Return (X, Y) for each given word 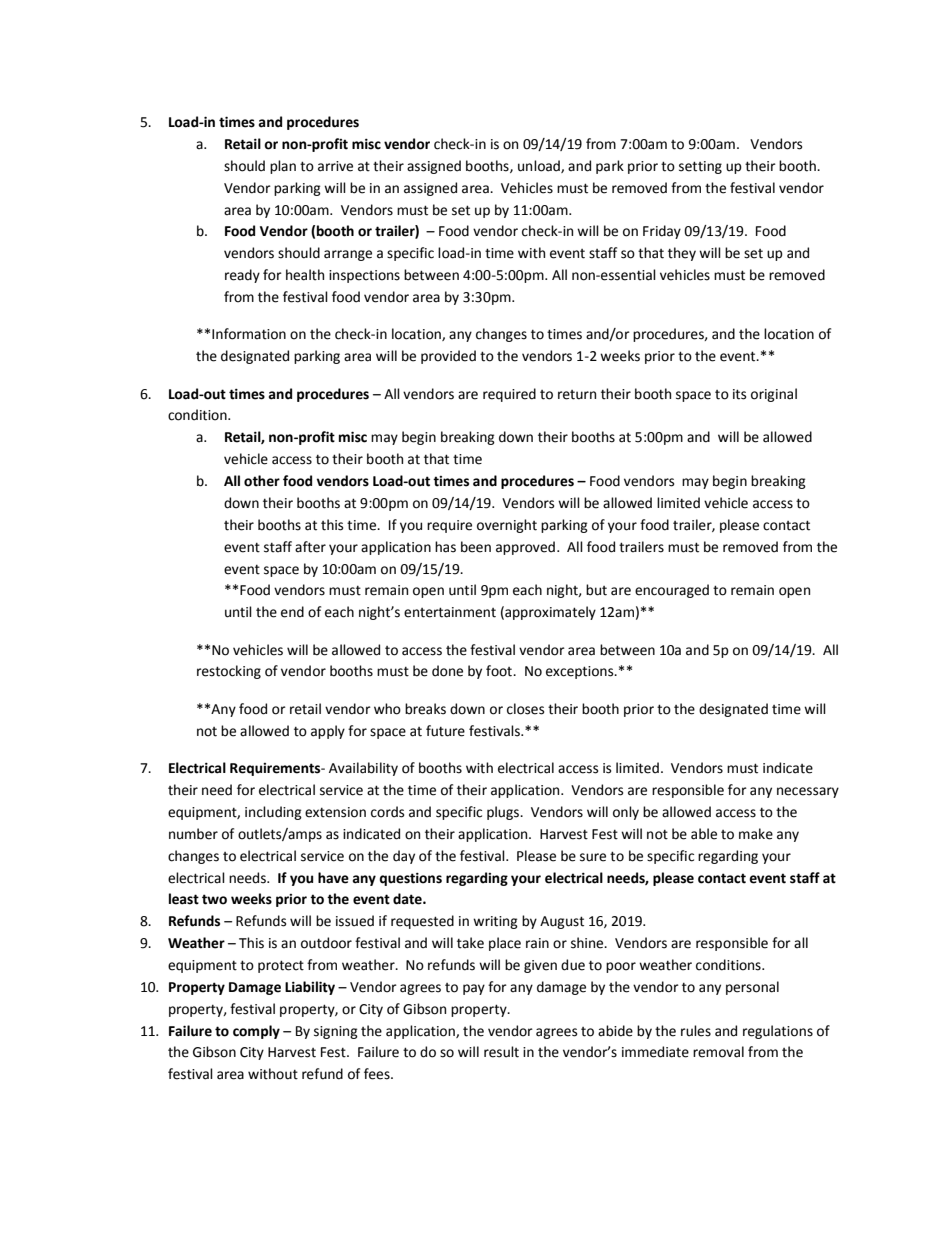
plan (283, 167)
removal (718, 1052)
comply (256, 1032)
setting (700, 167)
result (501, 1052)
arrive (335, 166)
